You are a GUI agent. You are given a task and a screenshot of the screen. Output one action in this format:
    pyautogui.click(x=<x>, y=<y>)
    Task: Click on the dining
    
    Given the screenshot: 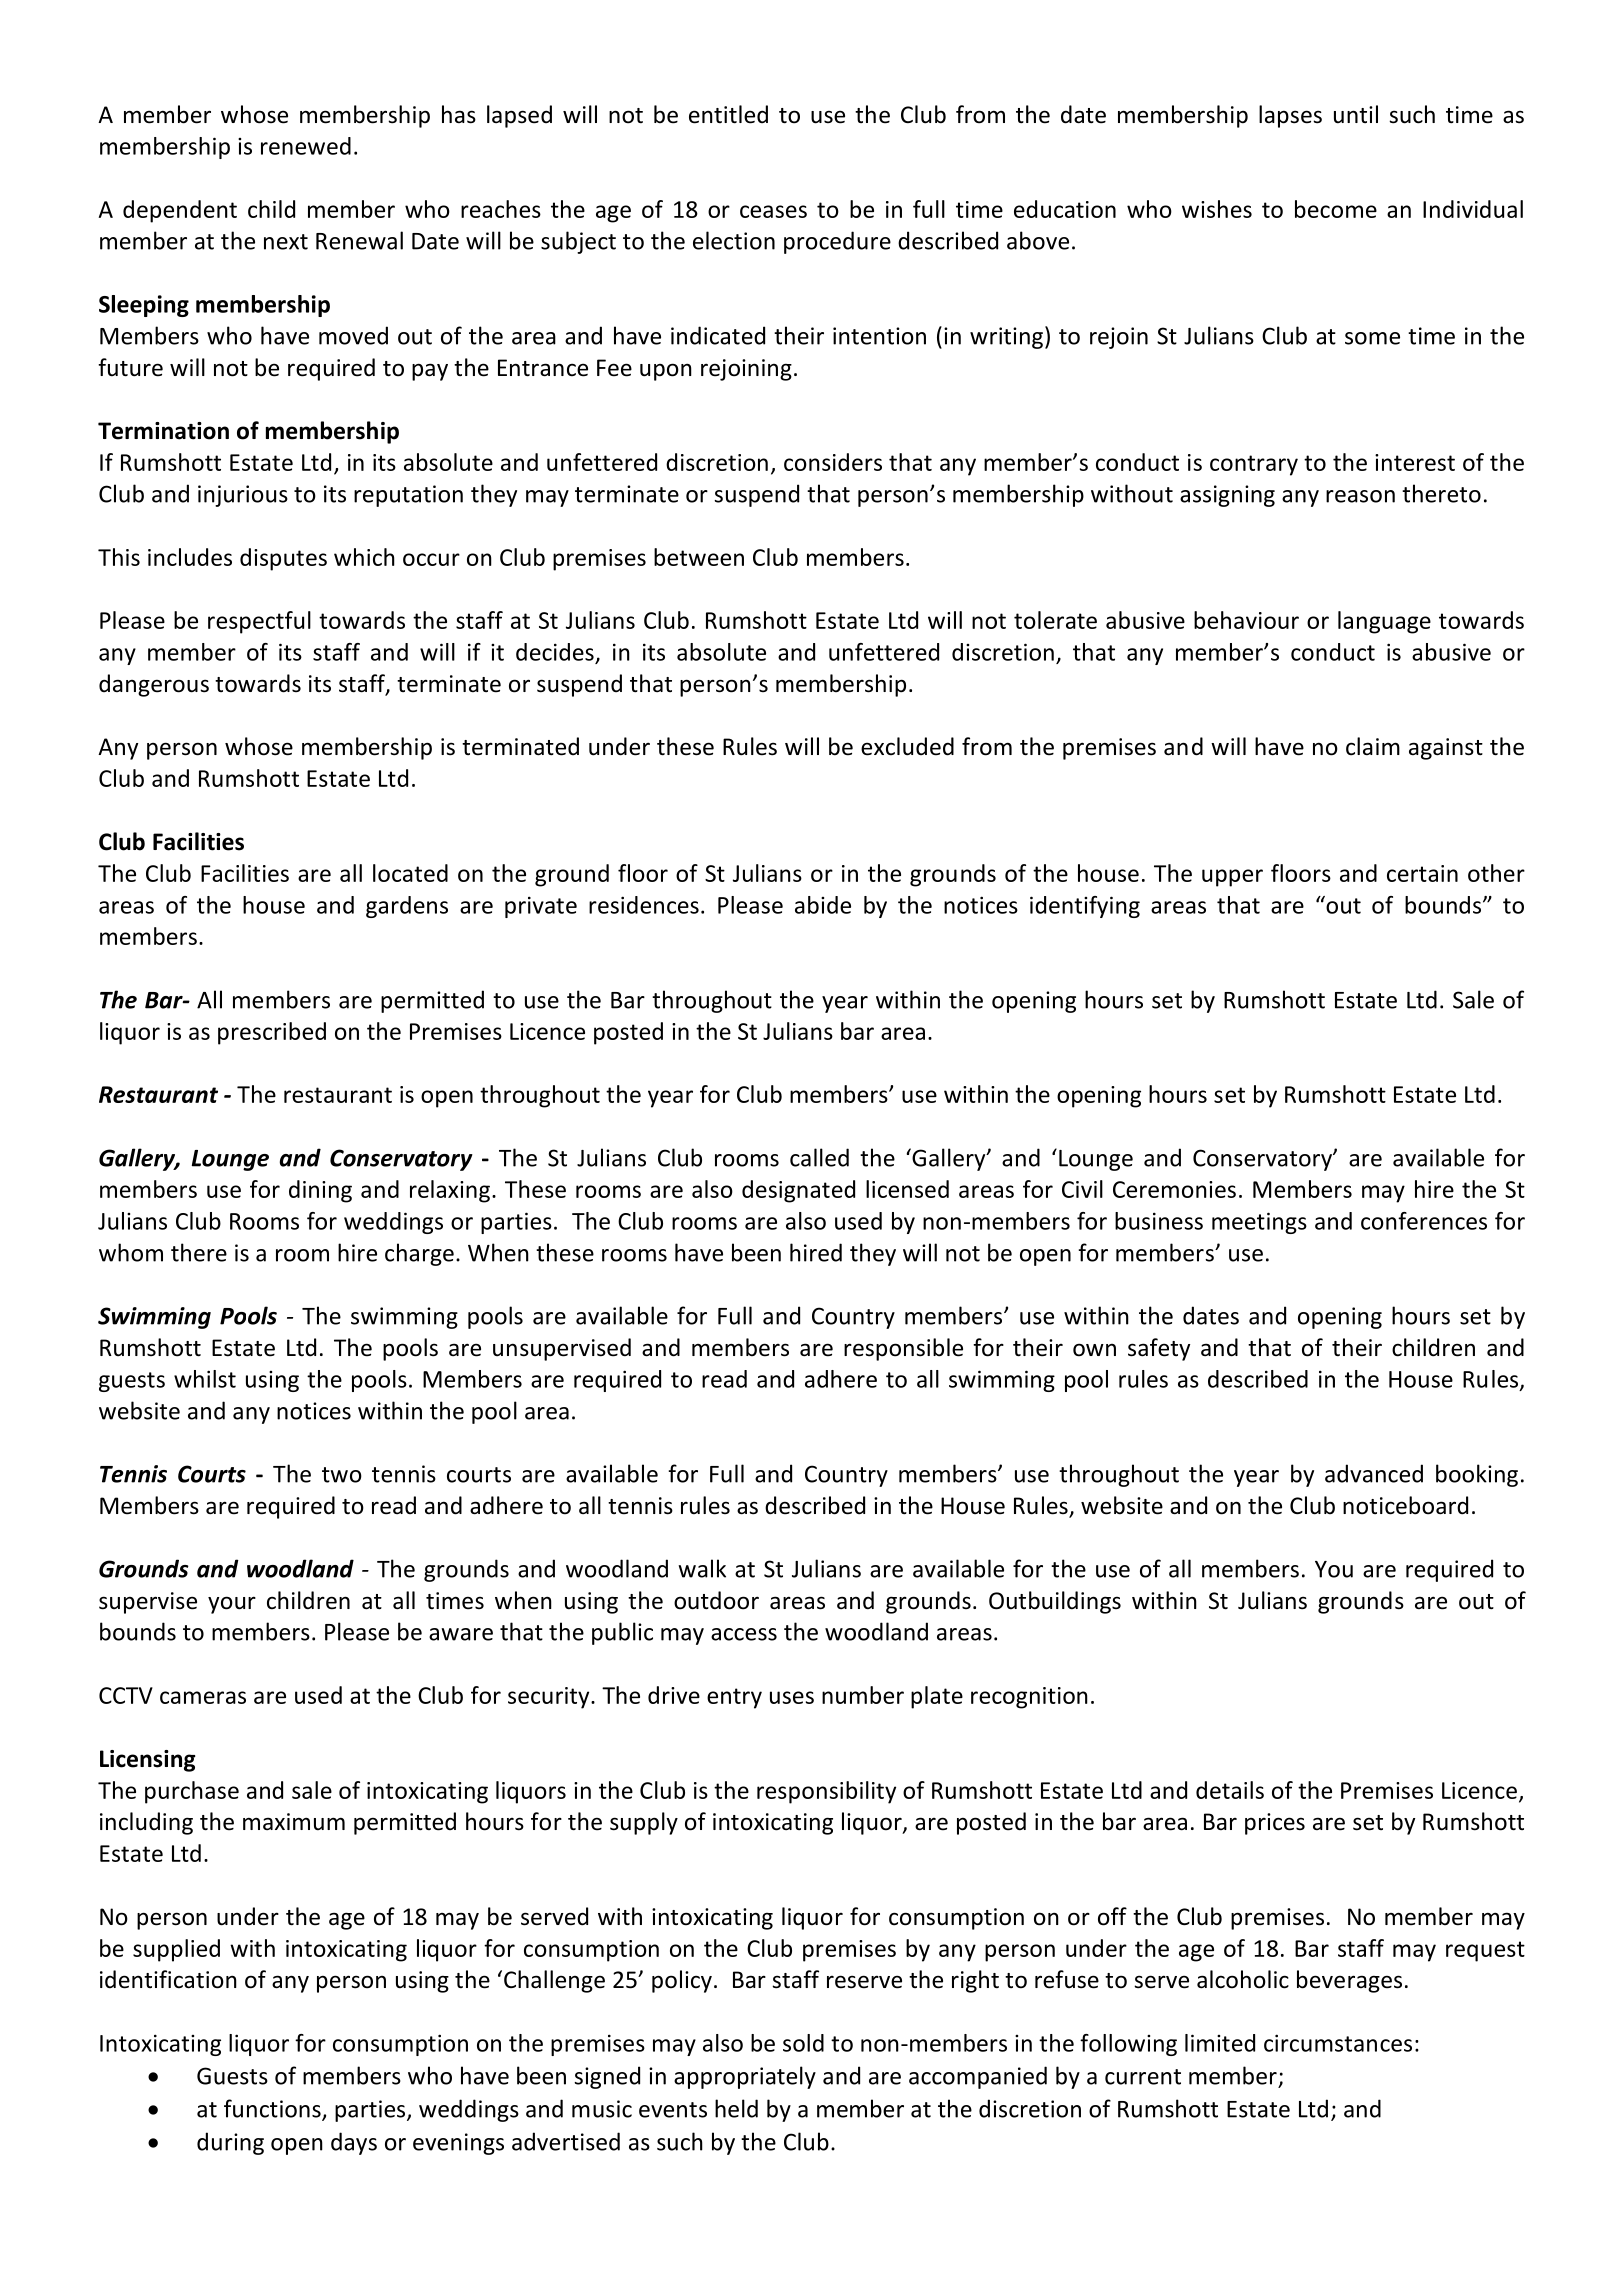 What is the action you would take?
    pyautogui.click(x=320, y=1191)
